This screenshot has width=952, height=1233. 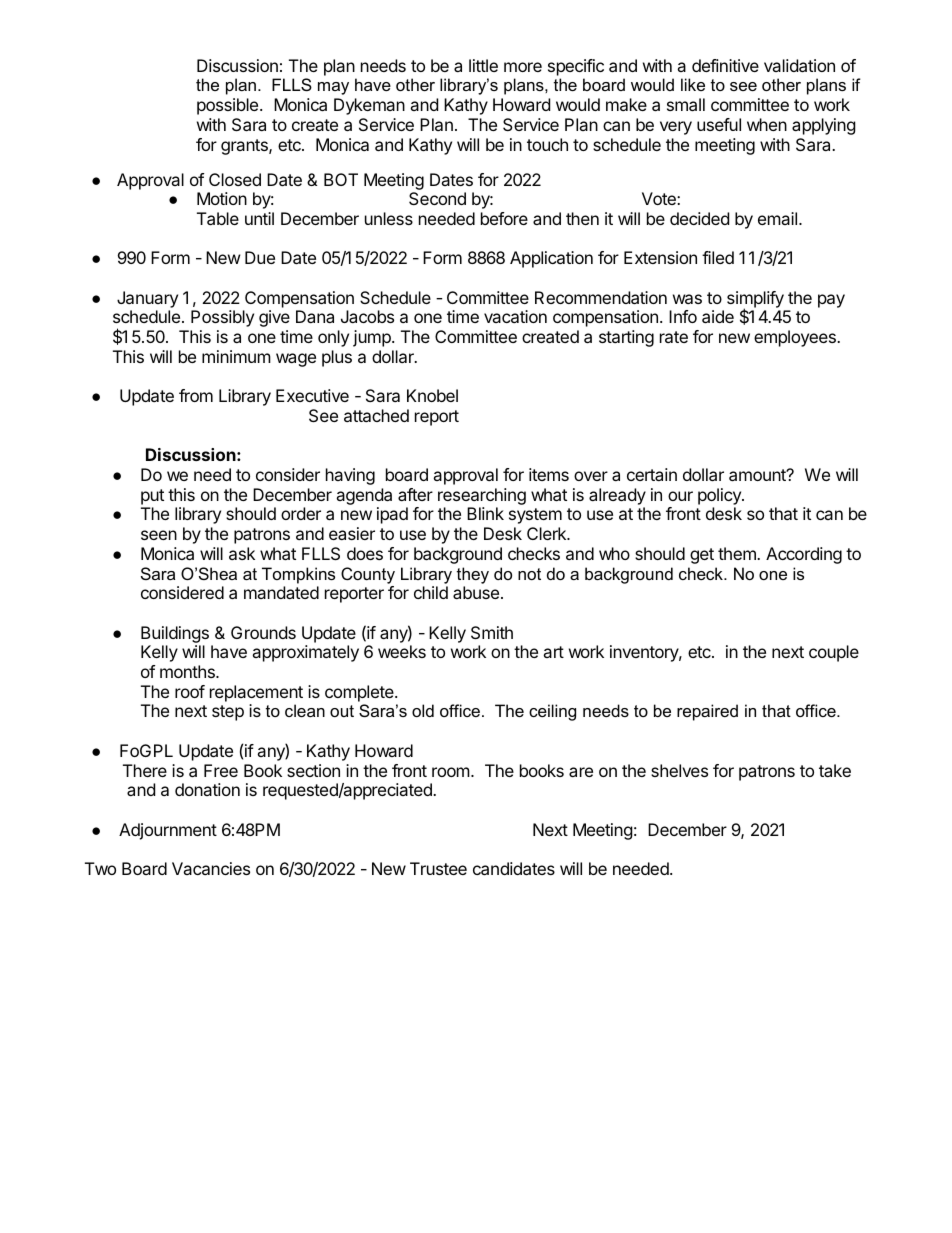 I want to click on little, so click(x=483, y=65).
